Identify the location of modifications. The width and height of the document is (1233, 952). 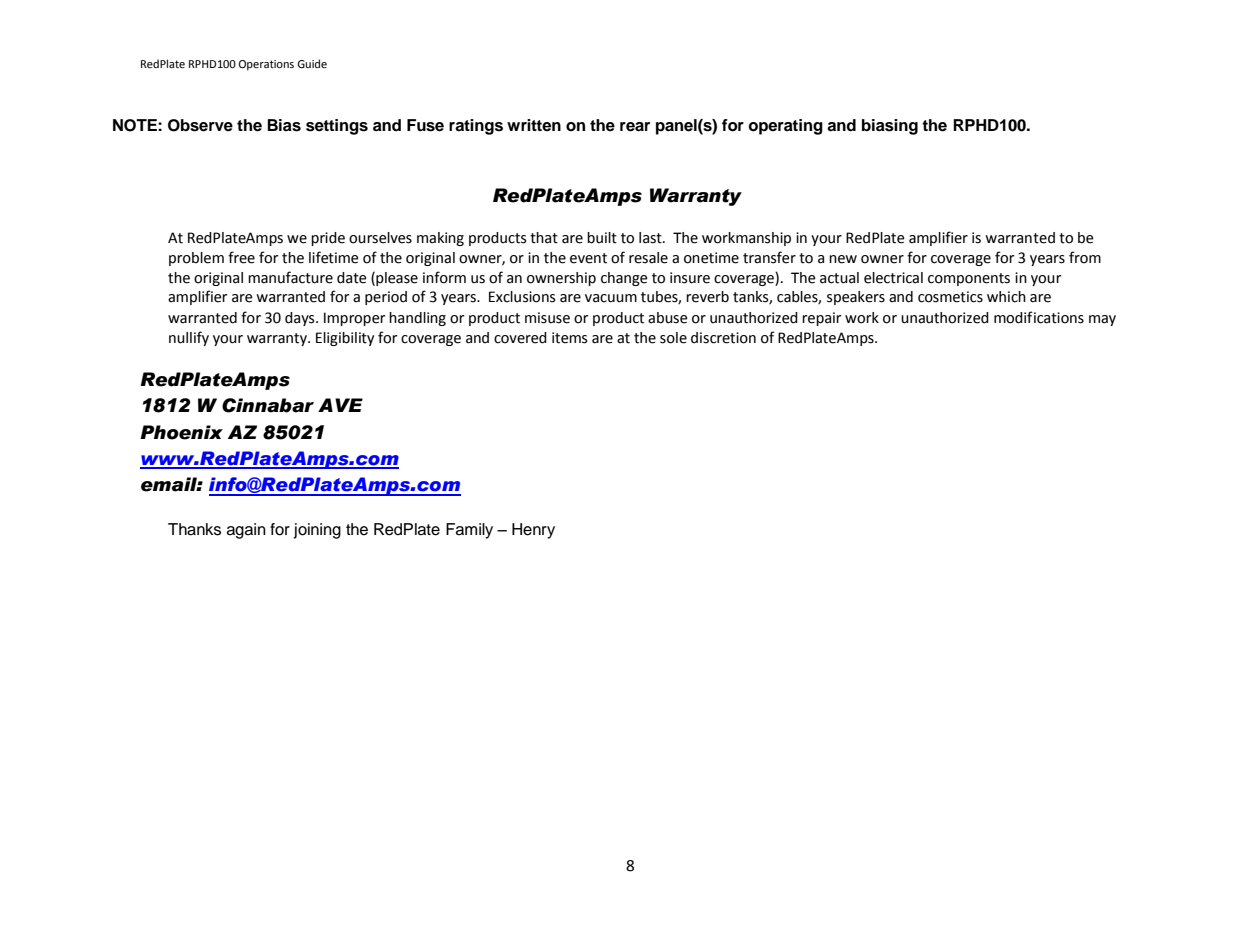
(1039, 317).
